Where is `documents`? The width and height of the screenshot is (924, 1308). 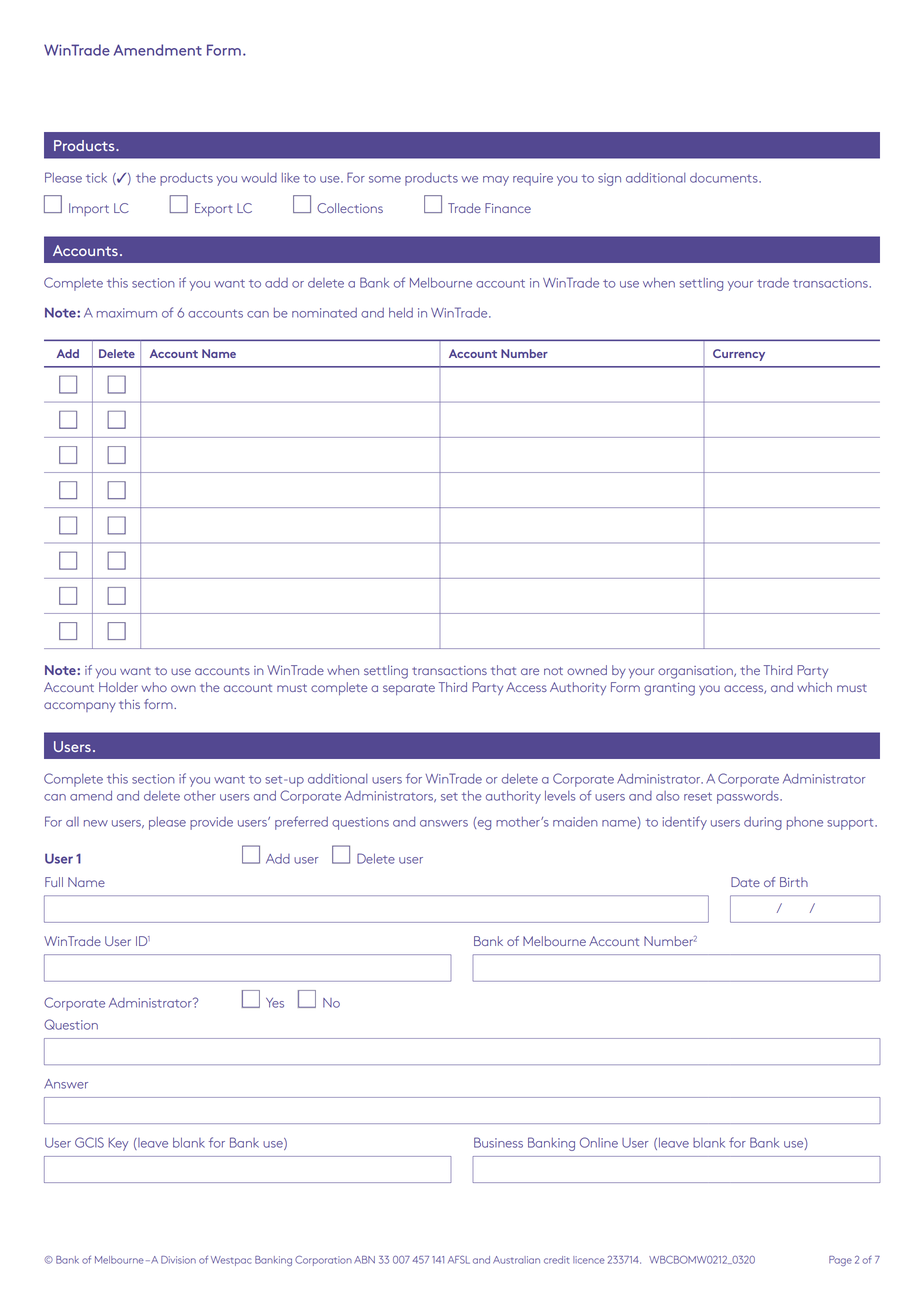 documents is located at coordinates (725, 178).
